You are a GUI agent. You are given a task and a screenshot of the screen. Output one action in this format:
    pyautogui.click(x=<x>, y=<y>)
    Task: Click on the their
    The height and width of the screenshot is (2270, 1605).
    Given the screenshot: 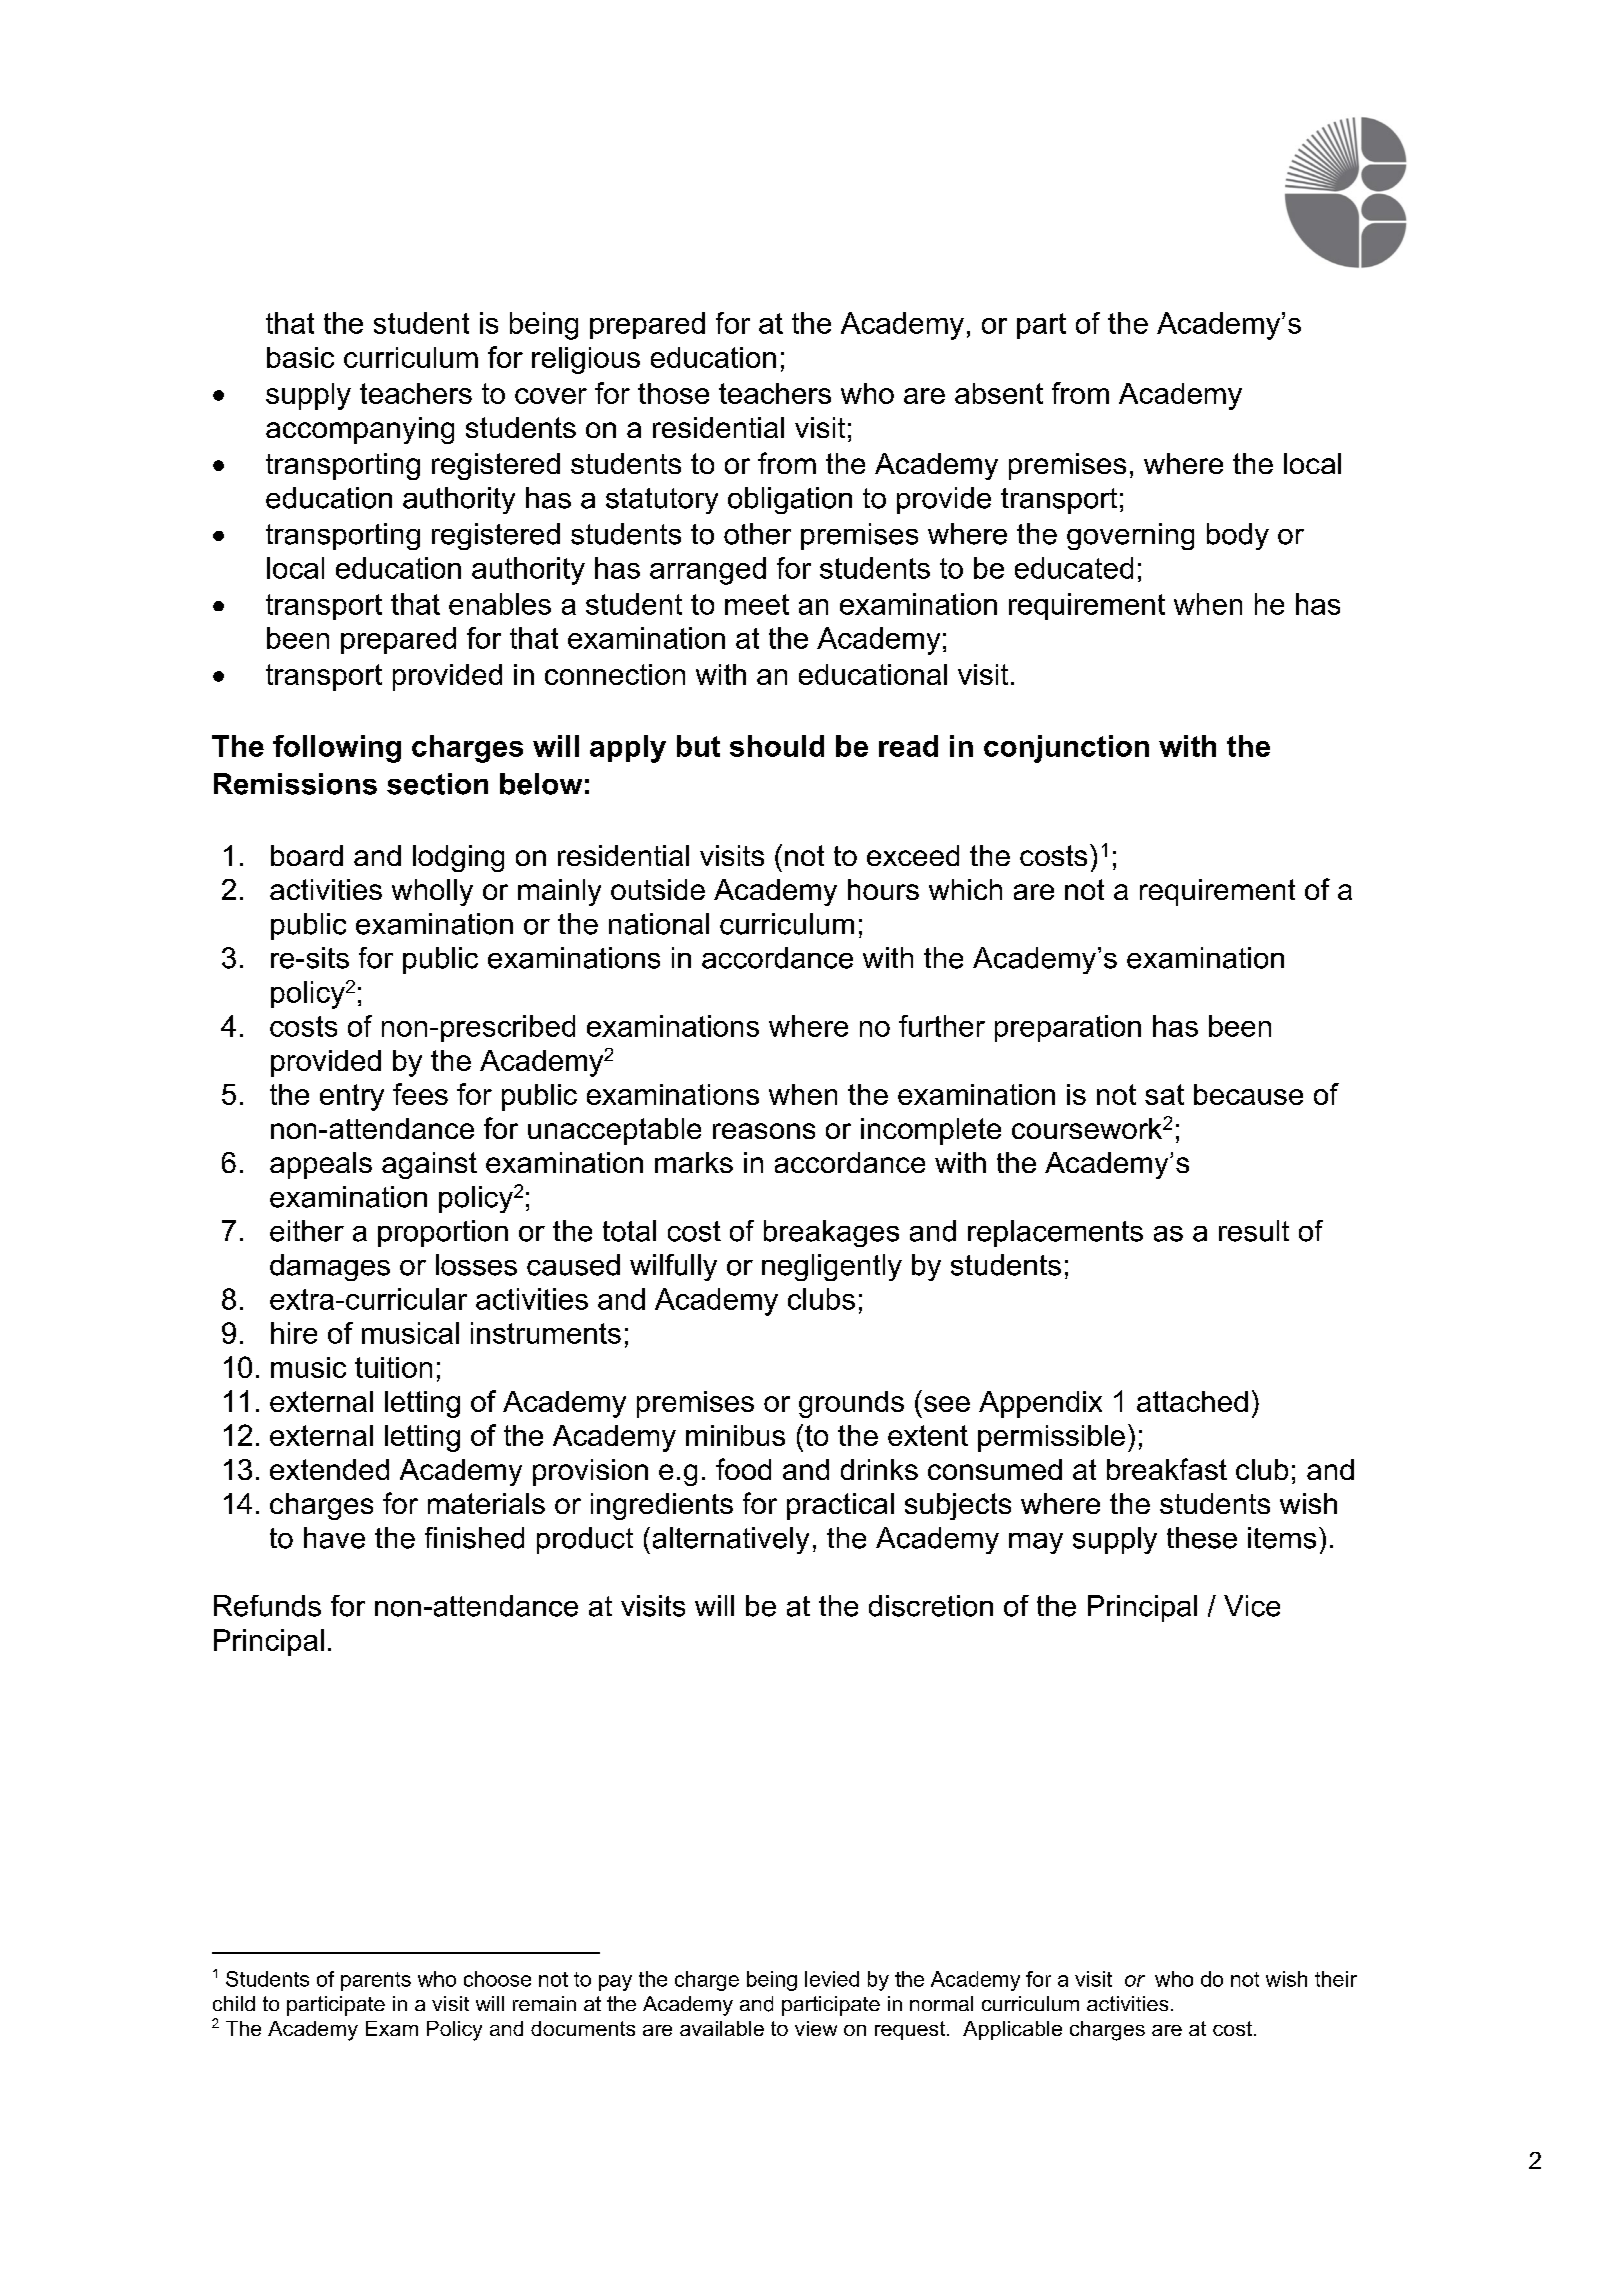 What is the action you would take?
    pyautogui.click(x=1336, y=1979)
